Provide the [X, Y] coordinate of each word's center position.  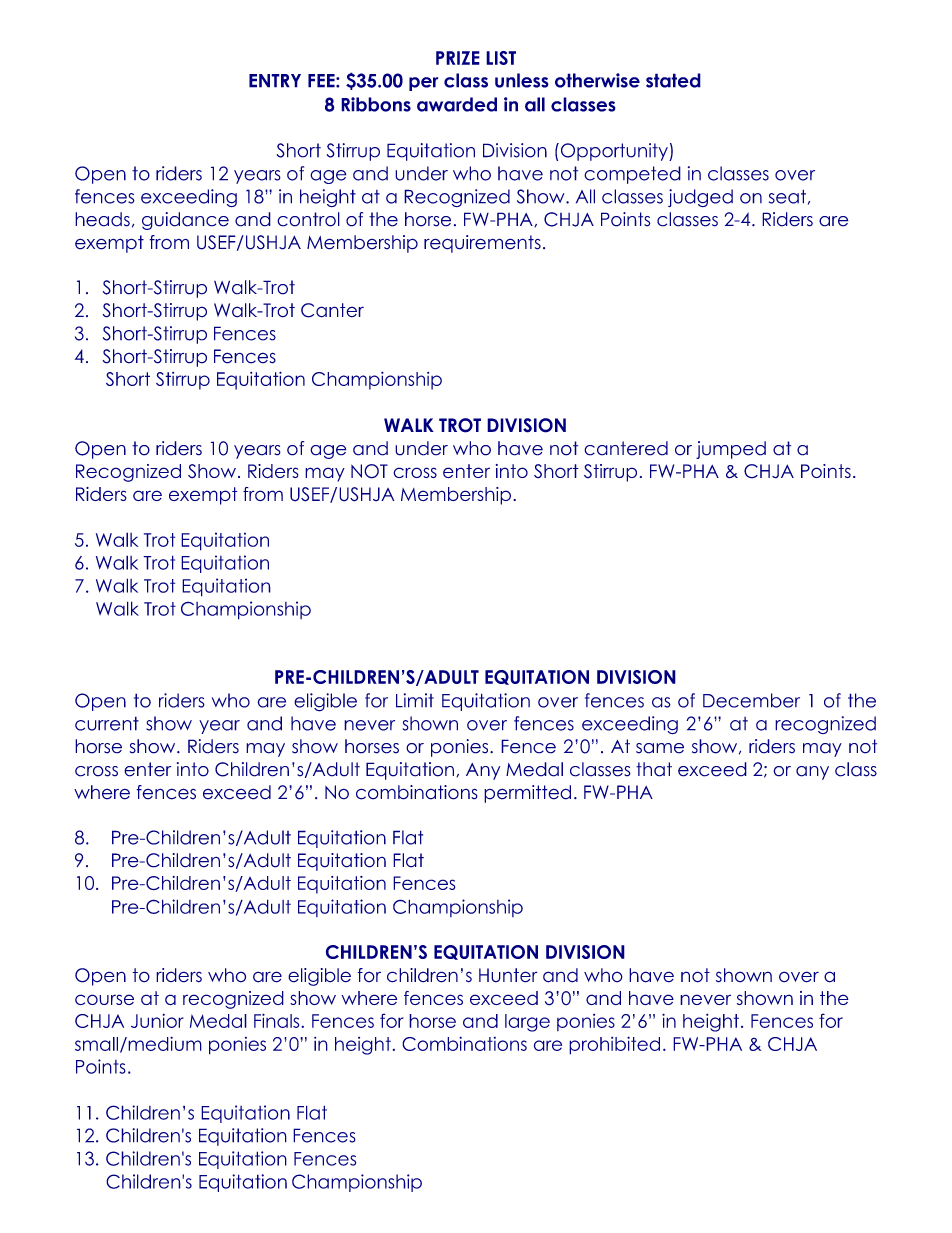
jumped [731, 450]
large [527, 1023]
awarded [457, 104]
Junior [157, 1020]
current [107, 723]
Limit [415, 700]
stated [673, 80]
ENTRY [275, 81]
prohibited [614, 1045]
